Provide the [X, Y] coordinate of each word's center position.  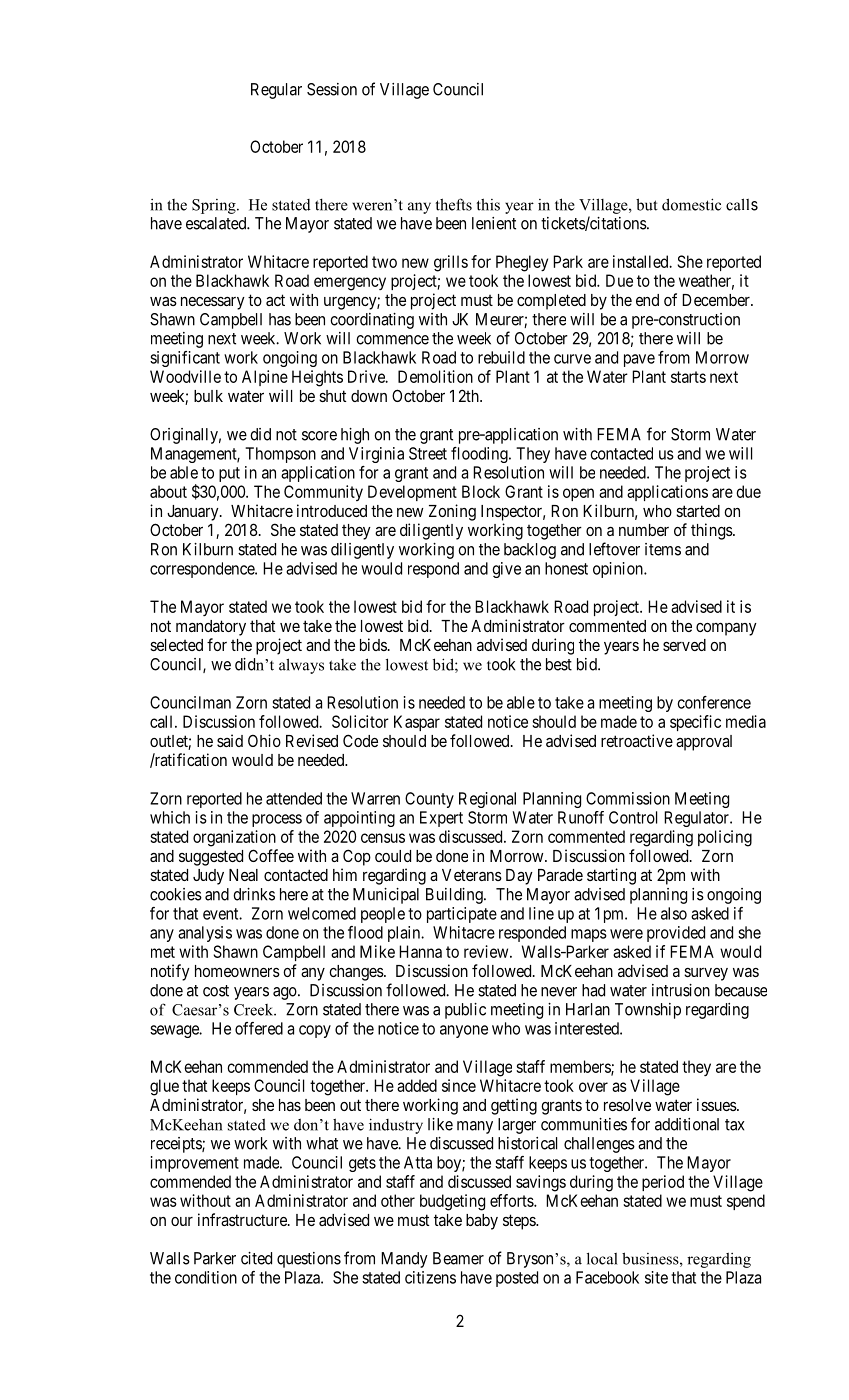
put [229, 474]
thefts [453, 204]
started [698, 511]
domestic [691, 204]
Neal [243, 875]
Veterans [472, 875]
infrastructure [243, 1219]
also [674, 913]
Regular [276, 91]
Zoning [452, 512]
